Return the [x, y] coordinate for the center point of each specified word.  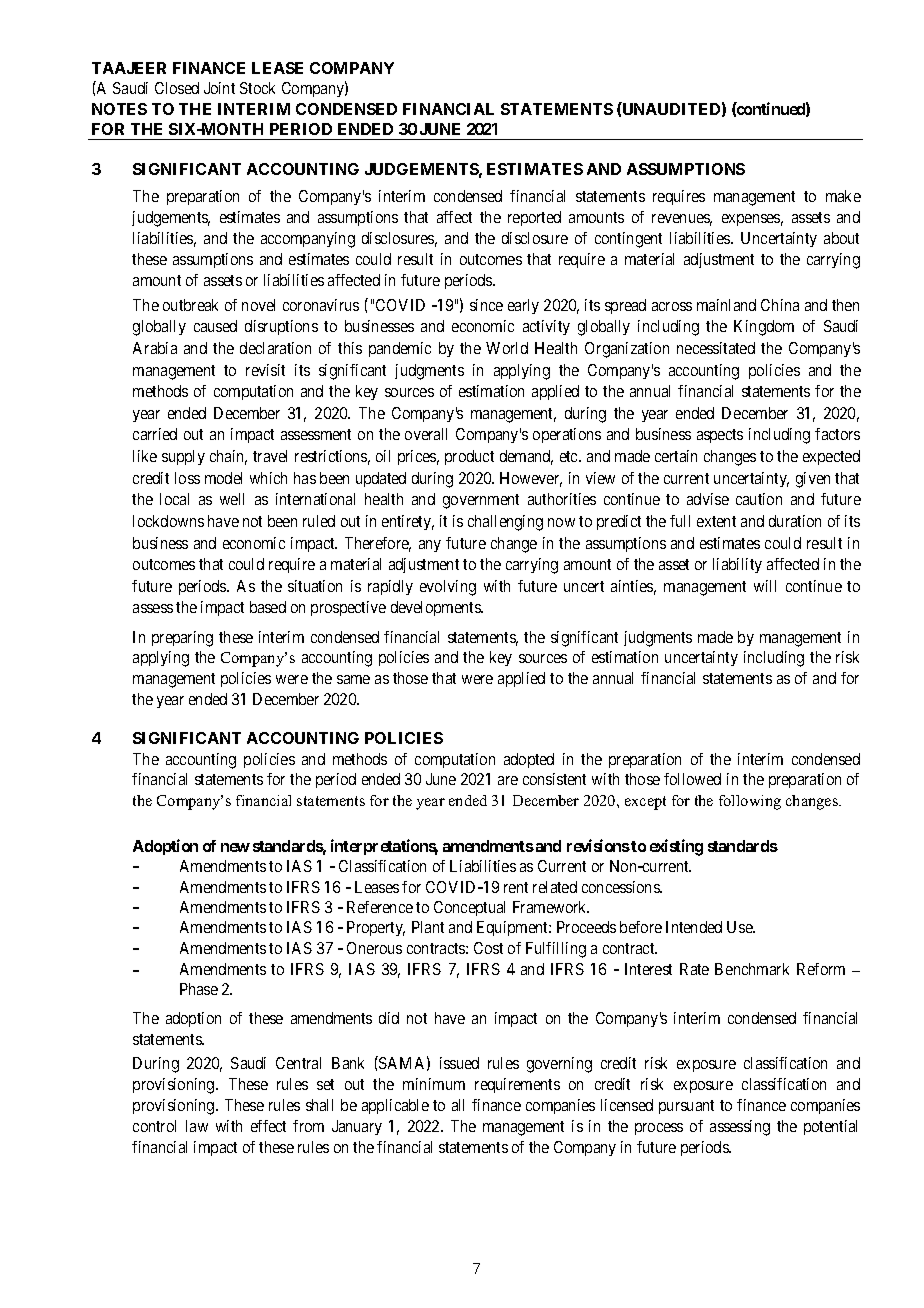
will [765, 586]
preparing [182, 639]
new [235, 847]
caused [215, 326]
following [750, 802]
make [843, 196]
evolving [448, 588]
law [197, 1126]
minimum [434, 1084]
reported [534, 218]
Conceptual [469, 908]
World [507, 348]
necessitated [716, 348]
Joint [219, 88]
